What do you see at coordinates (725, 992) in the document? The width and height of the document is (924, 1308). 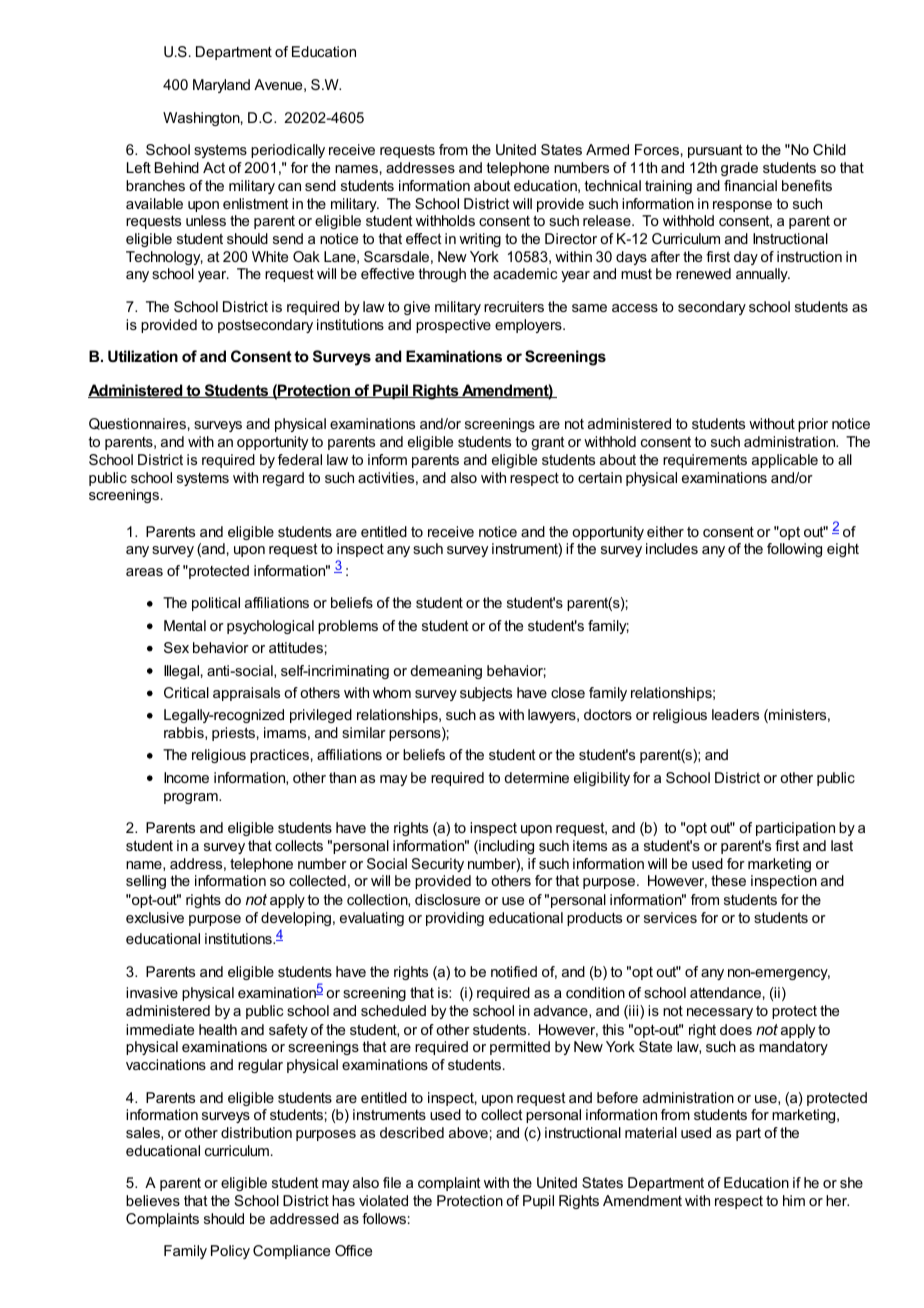 I see `attendance` at bounding box center [725, 992].
